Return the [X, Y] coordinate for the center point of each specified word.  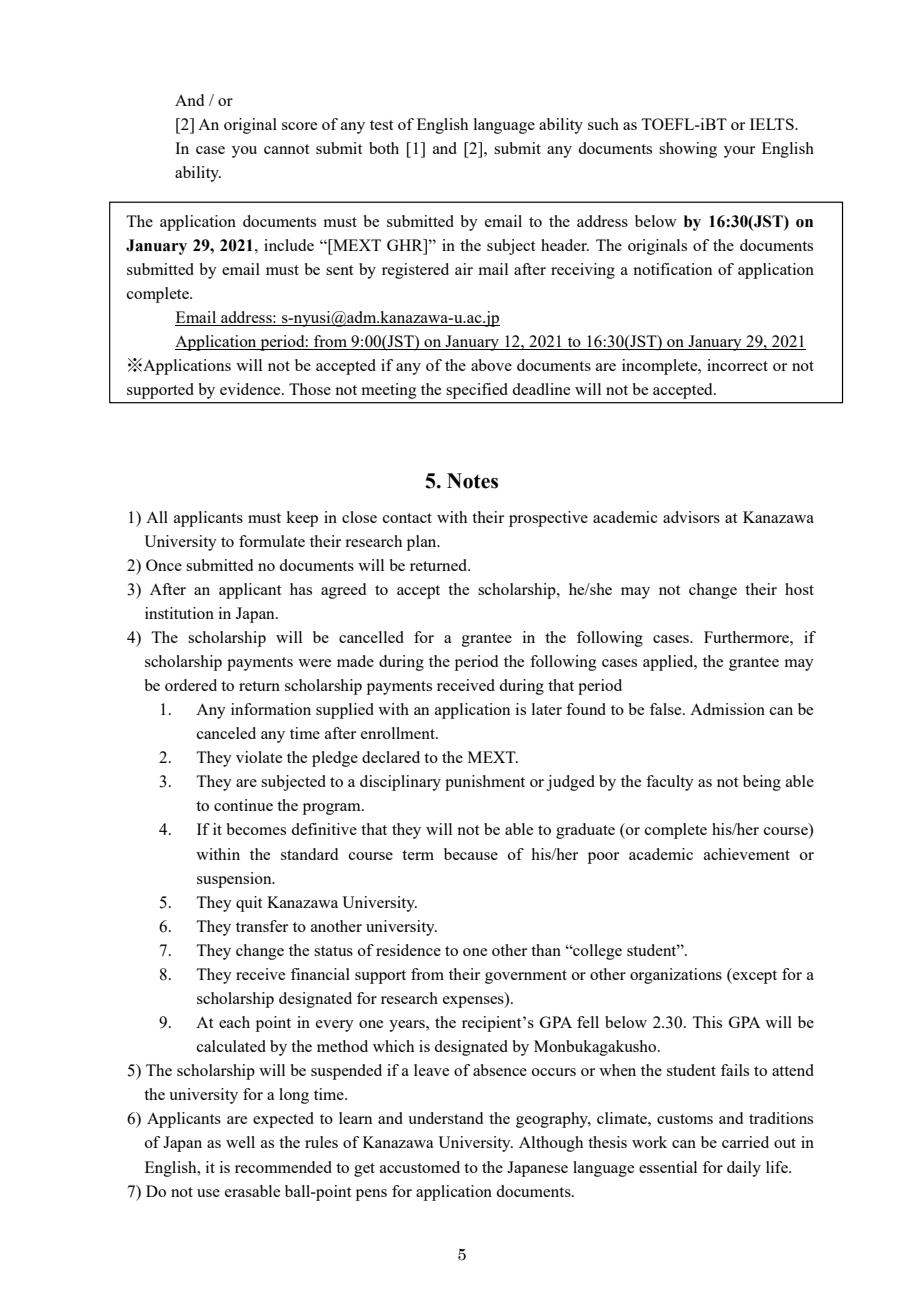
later [547, 709]
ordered [191, 685]
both [384, 148]
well [240, 1142]
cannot [286, 149]
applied [669, 663]
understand [445, 1118]
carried [745, 1142]
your [739, 152]
